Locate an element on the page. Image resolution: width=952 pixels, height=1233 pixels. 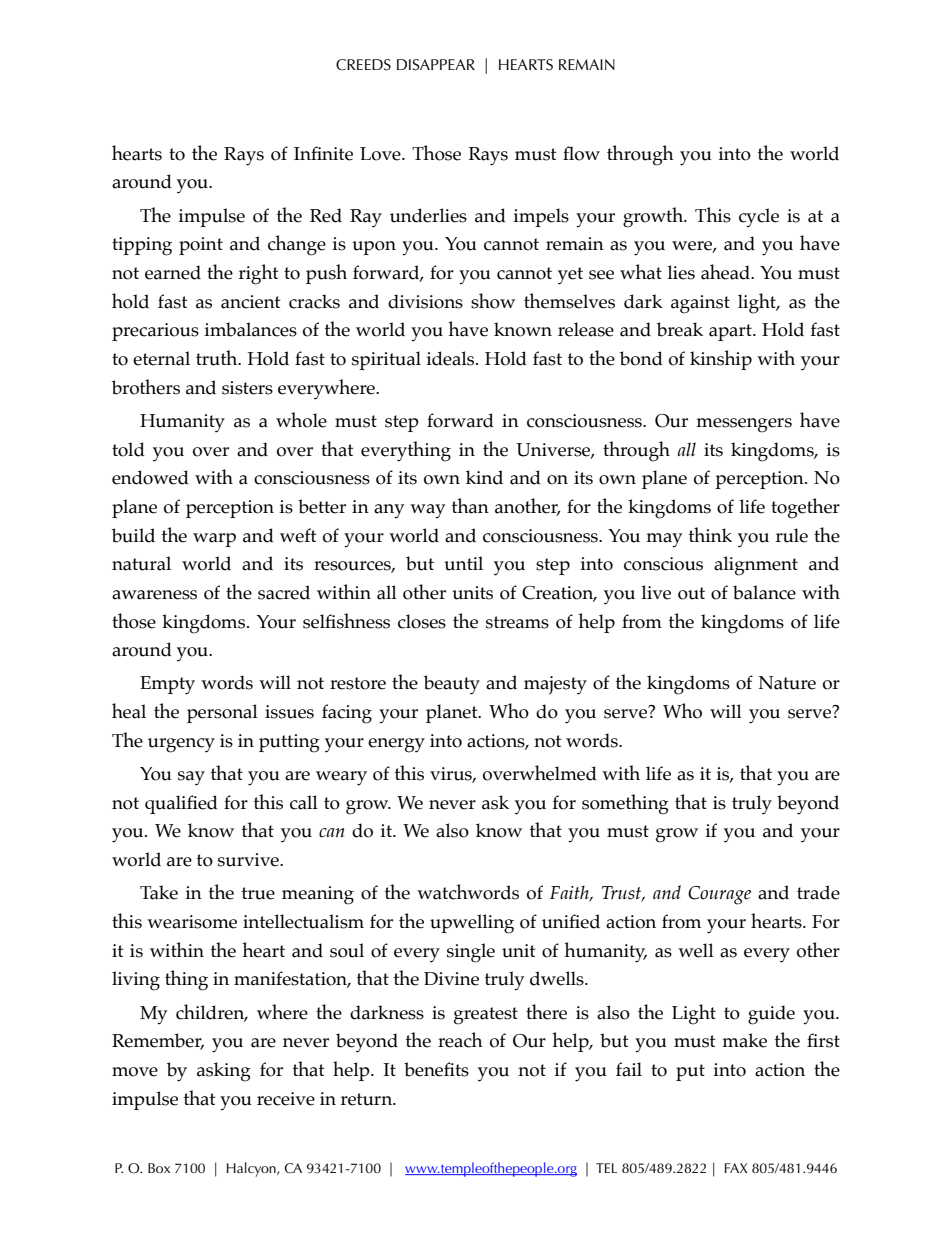
endowed is located at coordinates (150, 477).
